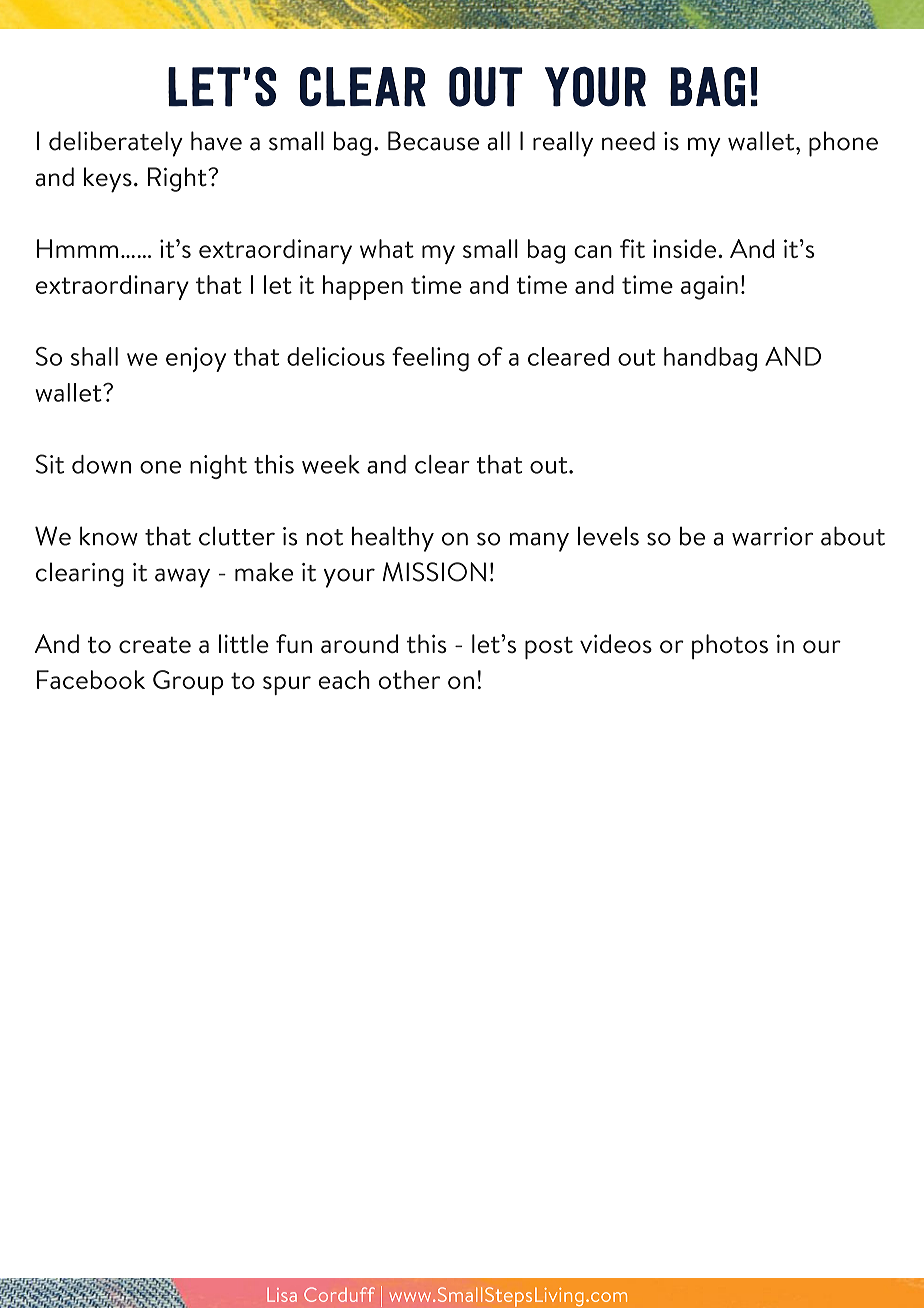 The width and height of the screenshot is (924, 1308). What do you see at coordinates (287, 685) in the screenshot?
I see `spur` at bounding box center [287, 685].
